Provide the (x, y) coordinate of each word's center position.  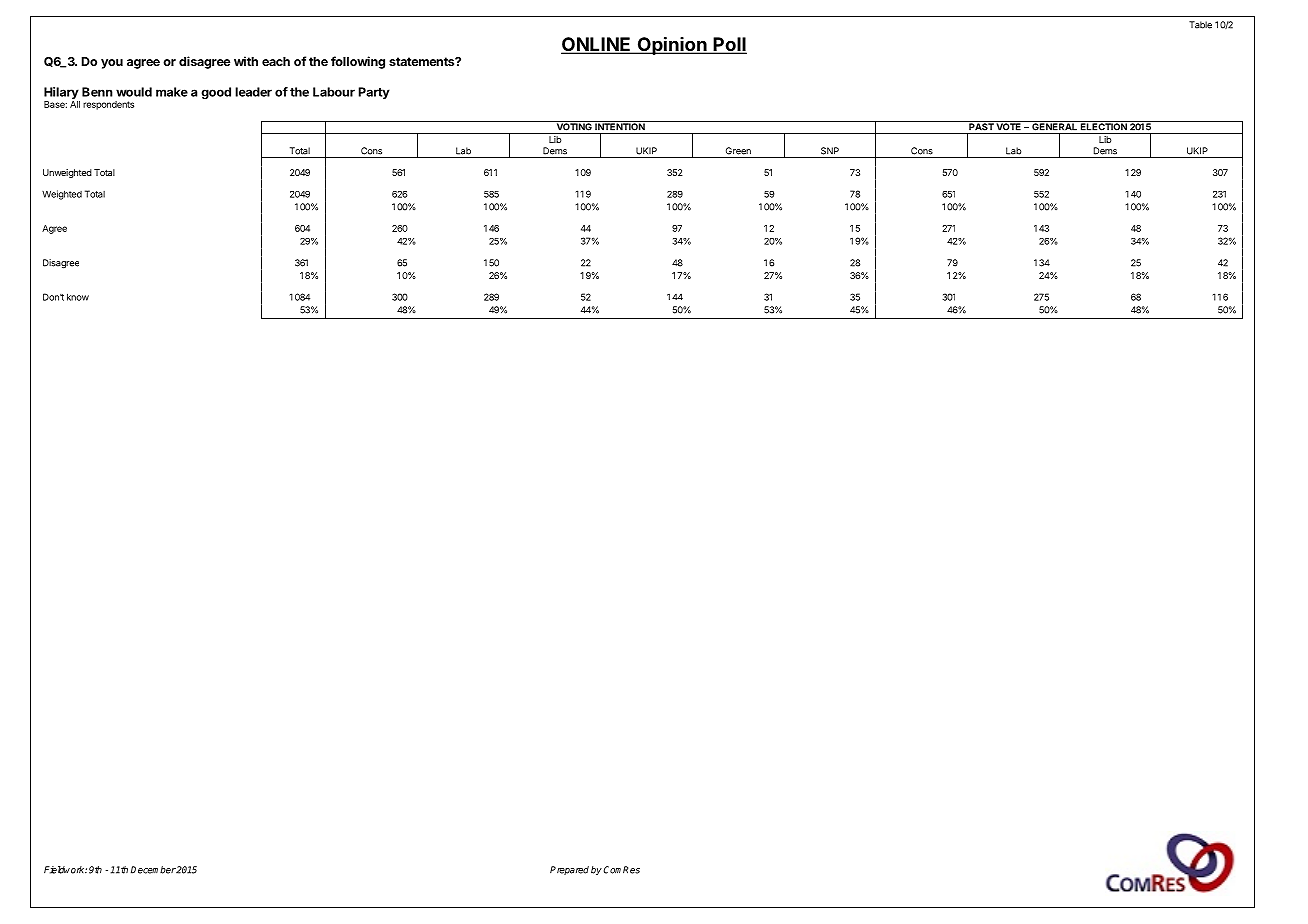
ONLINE (597, 45)
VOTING (574, 126)
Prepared (569, 870)
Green (738, 151)
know (78, 297)
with (246, 61)
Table (1200, 25)
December (153, 870)
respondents (108, 105)
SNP (830, 151)
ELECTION (1104, 126)
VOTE (1009, 126)
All (75, 104)
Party (374, 93)
